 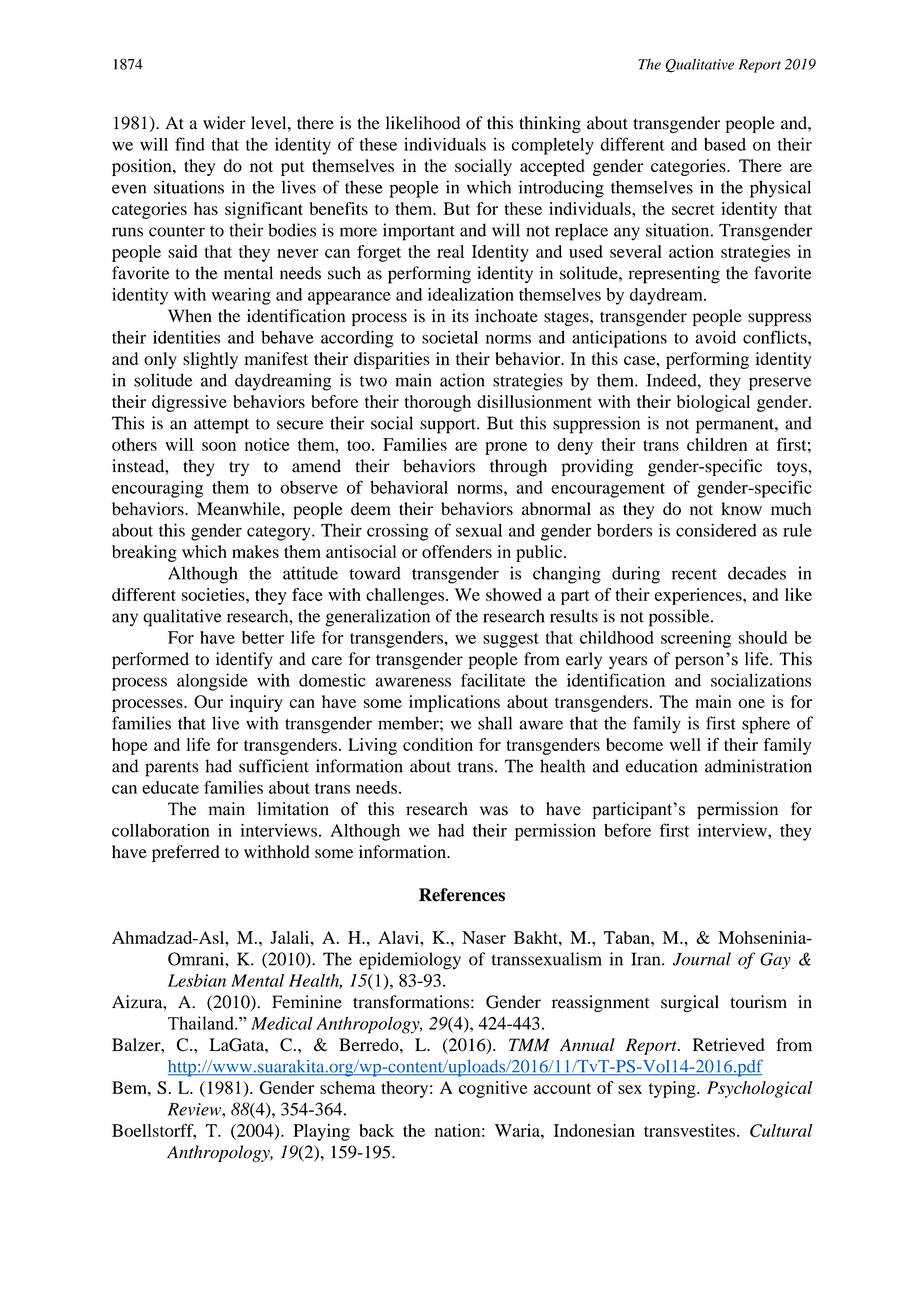 I want to click on Thailand, so click(x=202, y=1023).
